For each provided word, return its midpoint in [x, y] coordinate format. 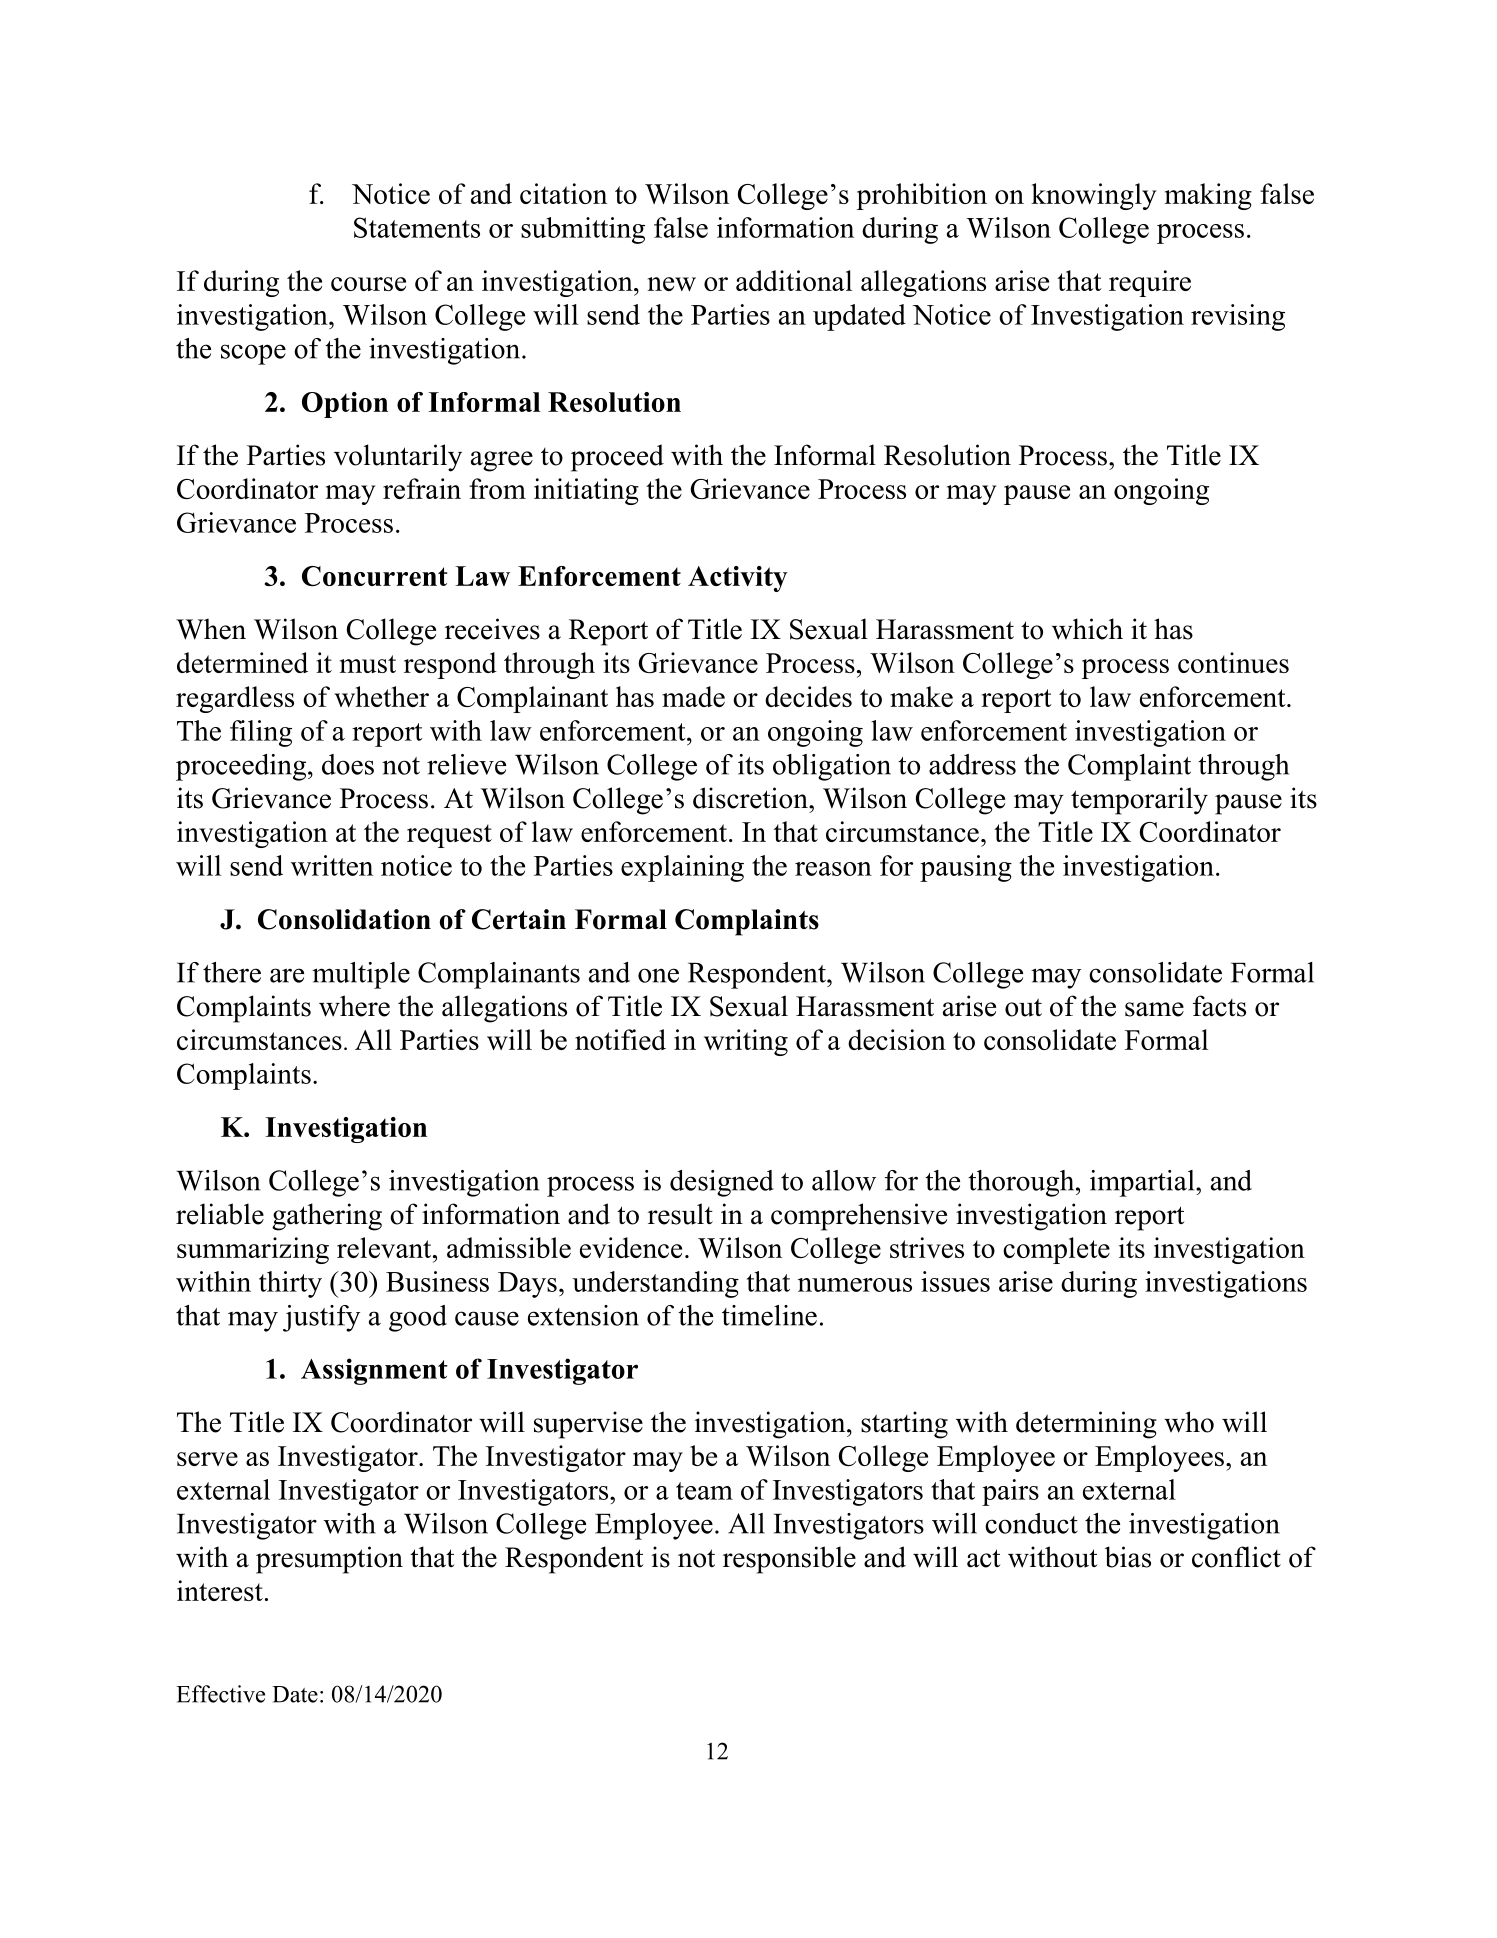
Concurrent [374, 576]
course [368, 284]
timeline [769, 1315]
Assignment [374, 1371]
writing [746, 1042]
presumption [329, 1560]
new [672, 284]
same [1154, 1009]
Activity [738, 579]
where [354, 1006]
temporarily [1139, 801]
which [1087, 629]
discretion [751, 798]
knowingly [1093, 196]
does [348, 764]
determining [1086, 1425]
